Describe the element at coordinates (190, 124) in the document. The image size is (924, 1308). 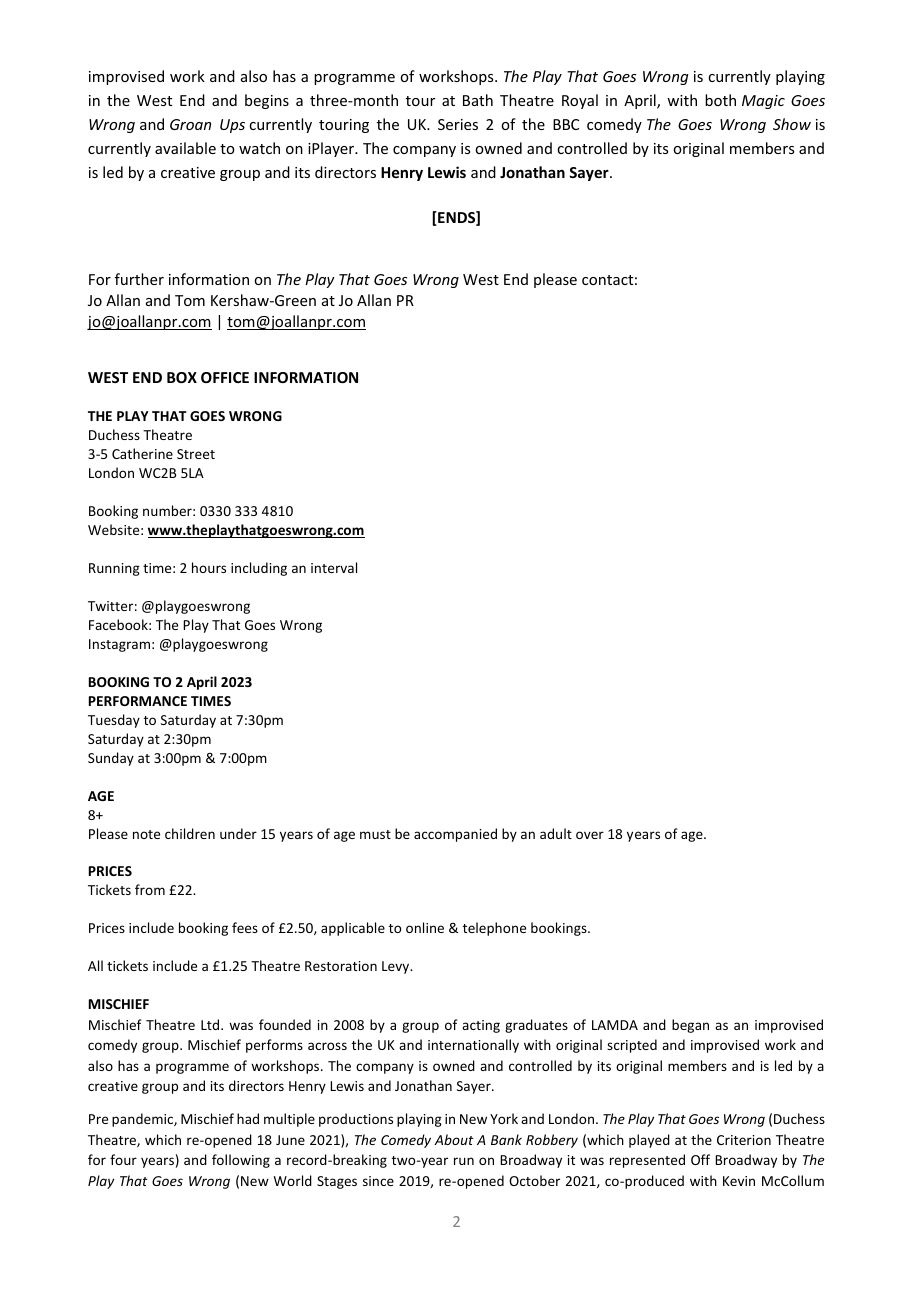
I see `Groan` at that location.
